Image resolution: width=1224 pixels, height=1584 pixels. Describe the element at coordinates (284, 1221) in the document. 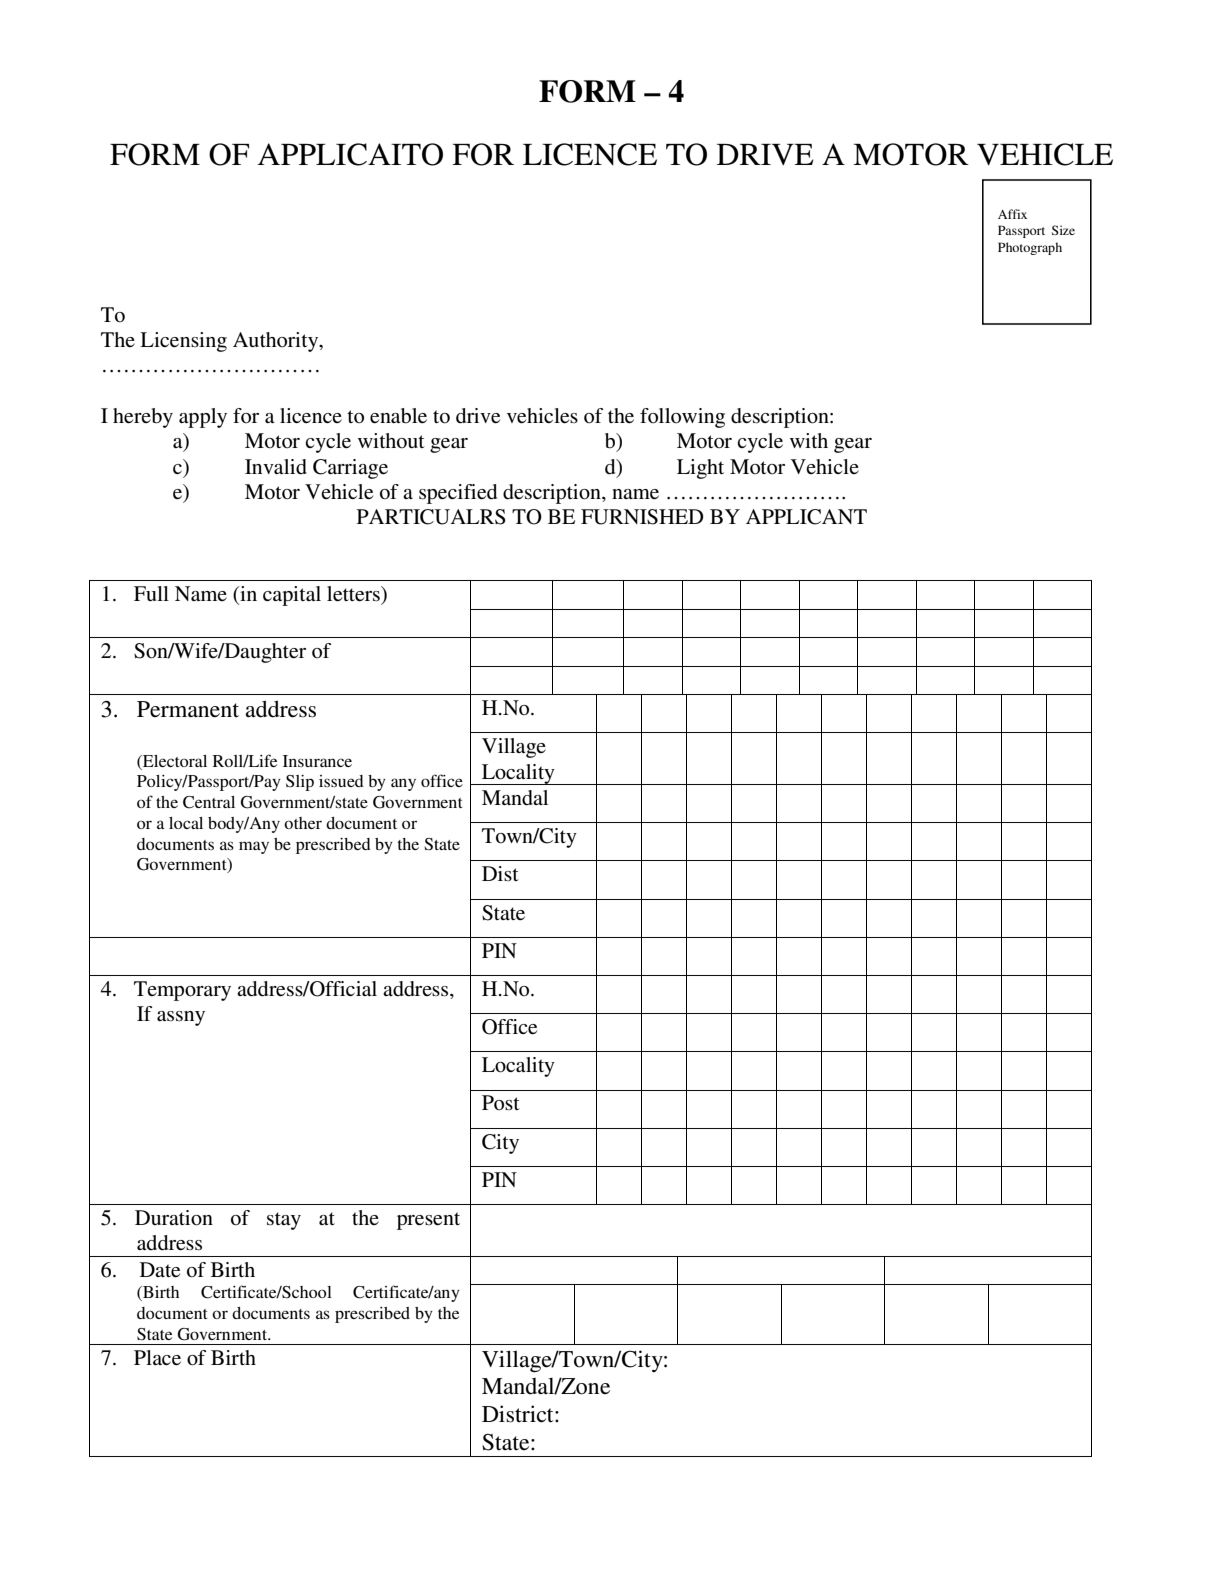

I see `stay` at that location.
